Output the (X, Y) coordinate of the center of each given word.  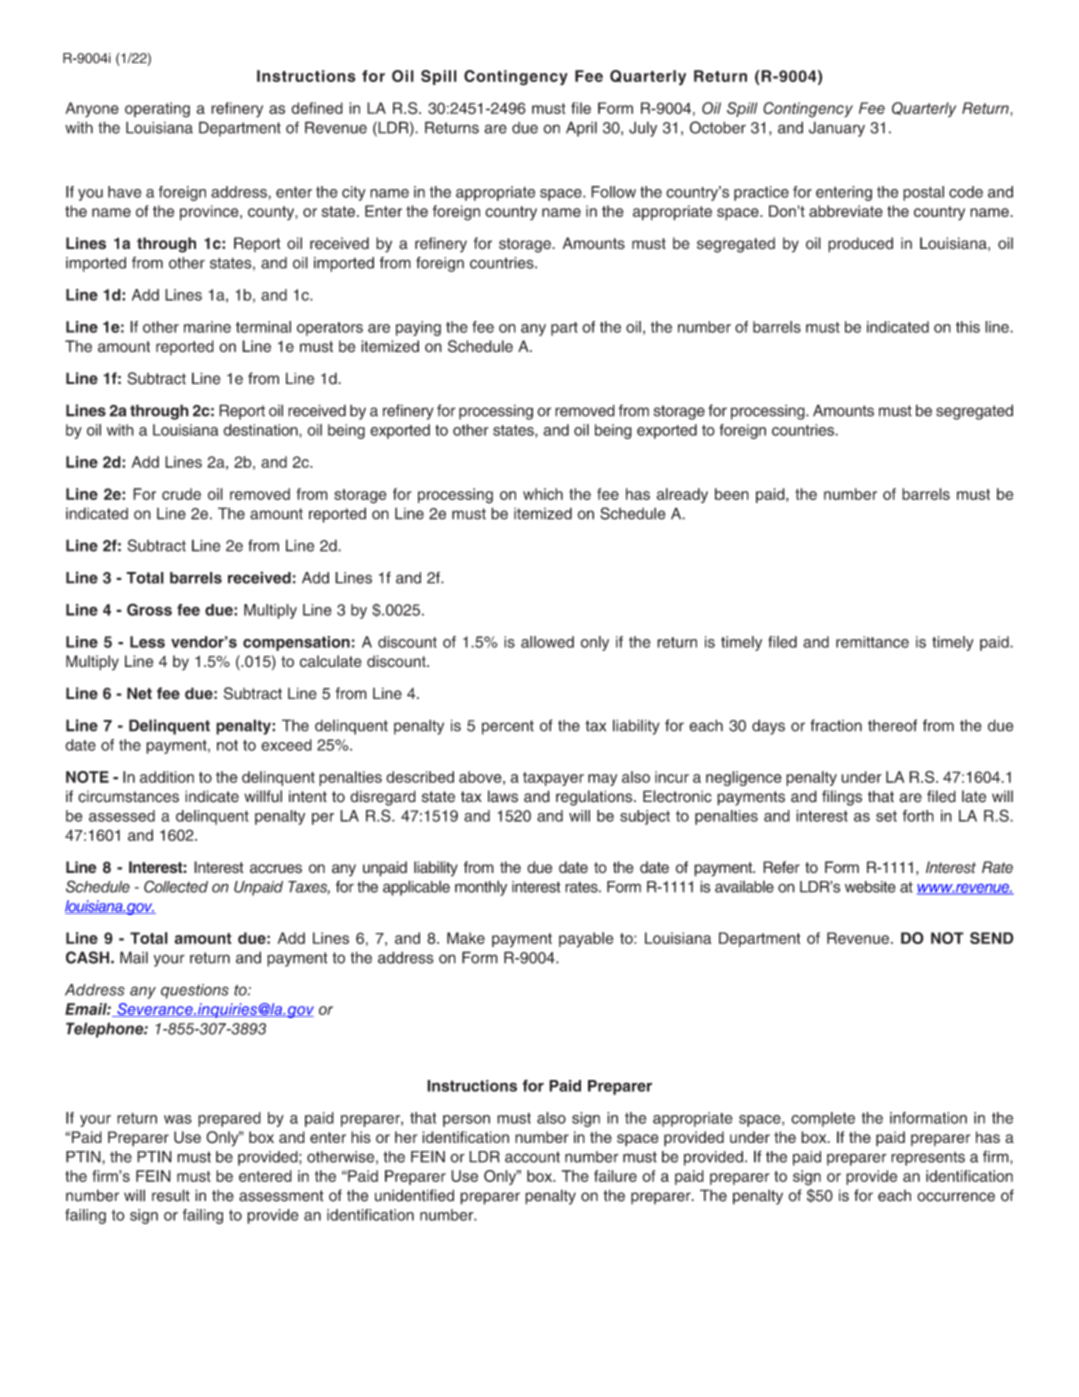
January (837, 129)
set (886, 816)
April (581, 129)
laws (503, 796)
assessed (122, 816)
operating (157, 110)
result (171, 1195)
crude (181, 494)
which (543, 494)
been (732, 494)
